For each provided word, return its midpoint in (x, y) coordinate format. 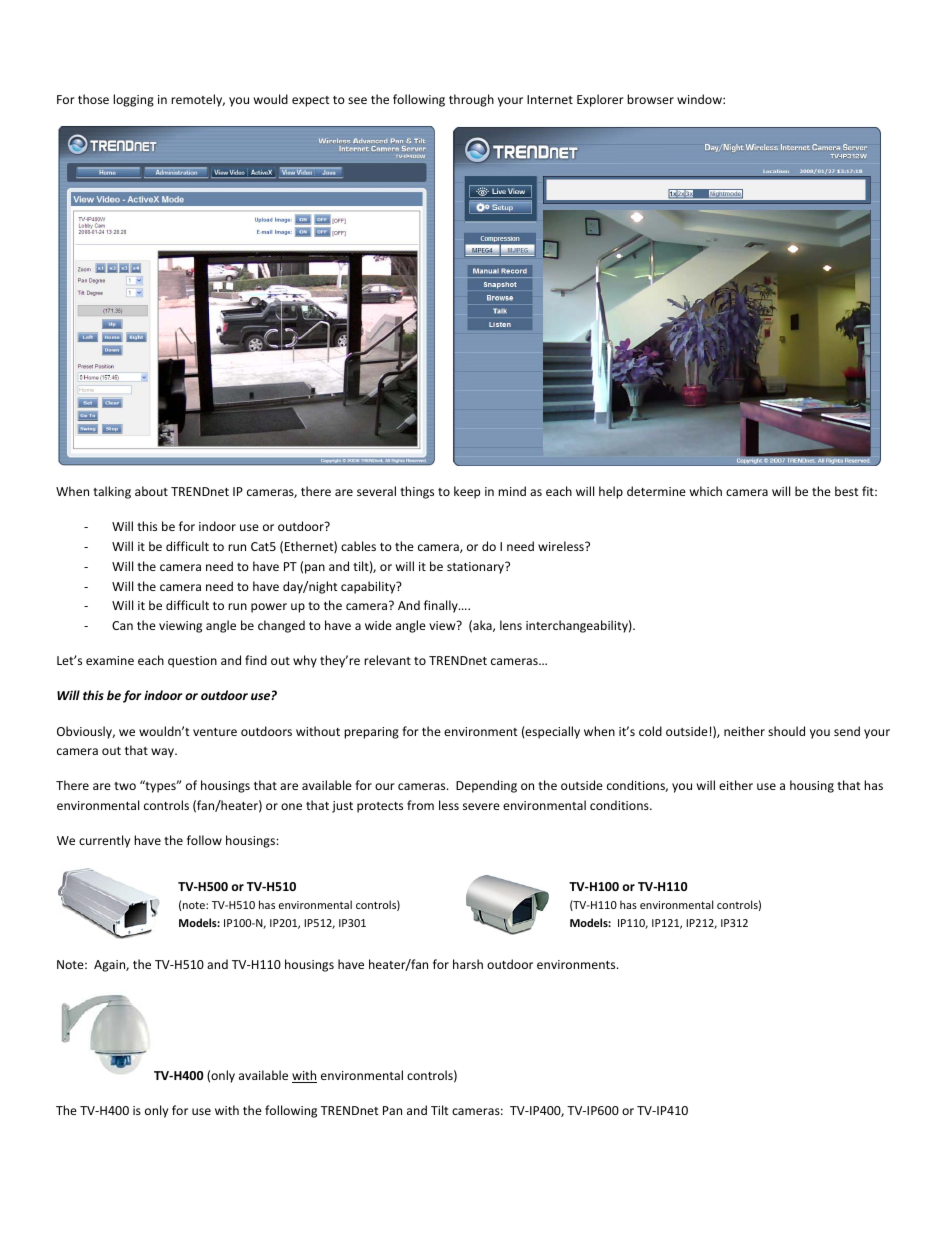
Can (122, 625)
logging (133, 100)
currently (104, 841)
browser (650, 99)
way (163, 753)
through (471, 100)
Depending (486, 786)
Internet (550, 99)
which (706, 491)
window (700, 99)
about (151, 491)
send (847, 731)
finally (442, 606)
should (786, 731)
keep (467, 492)
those (93, 99)
